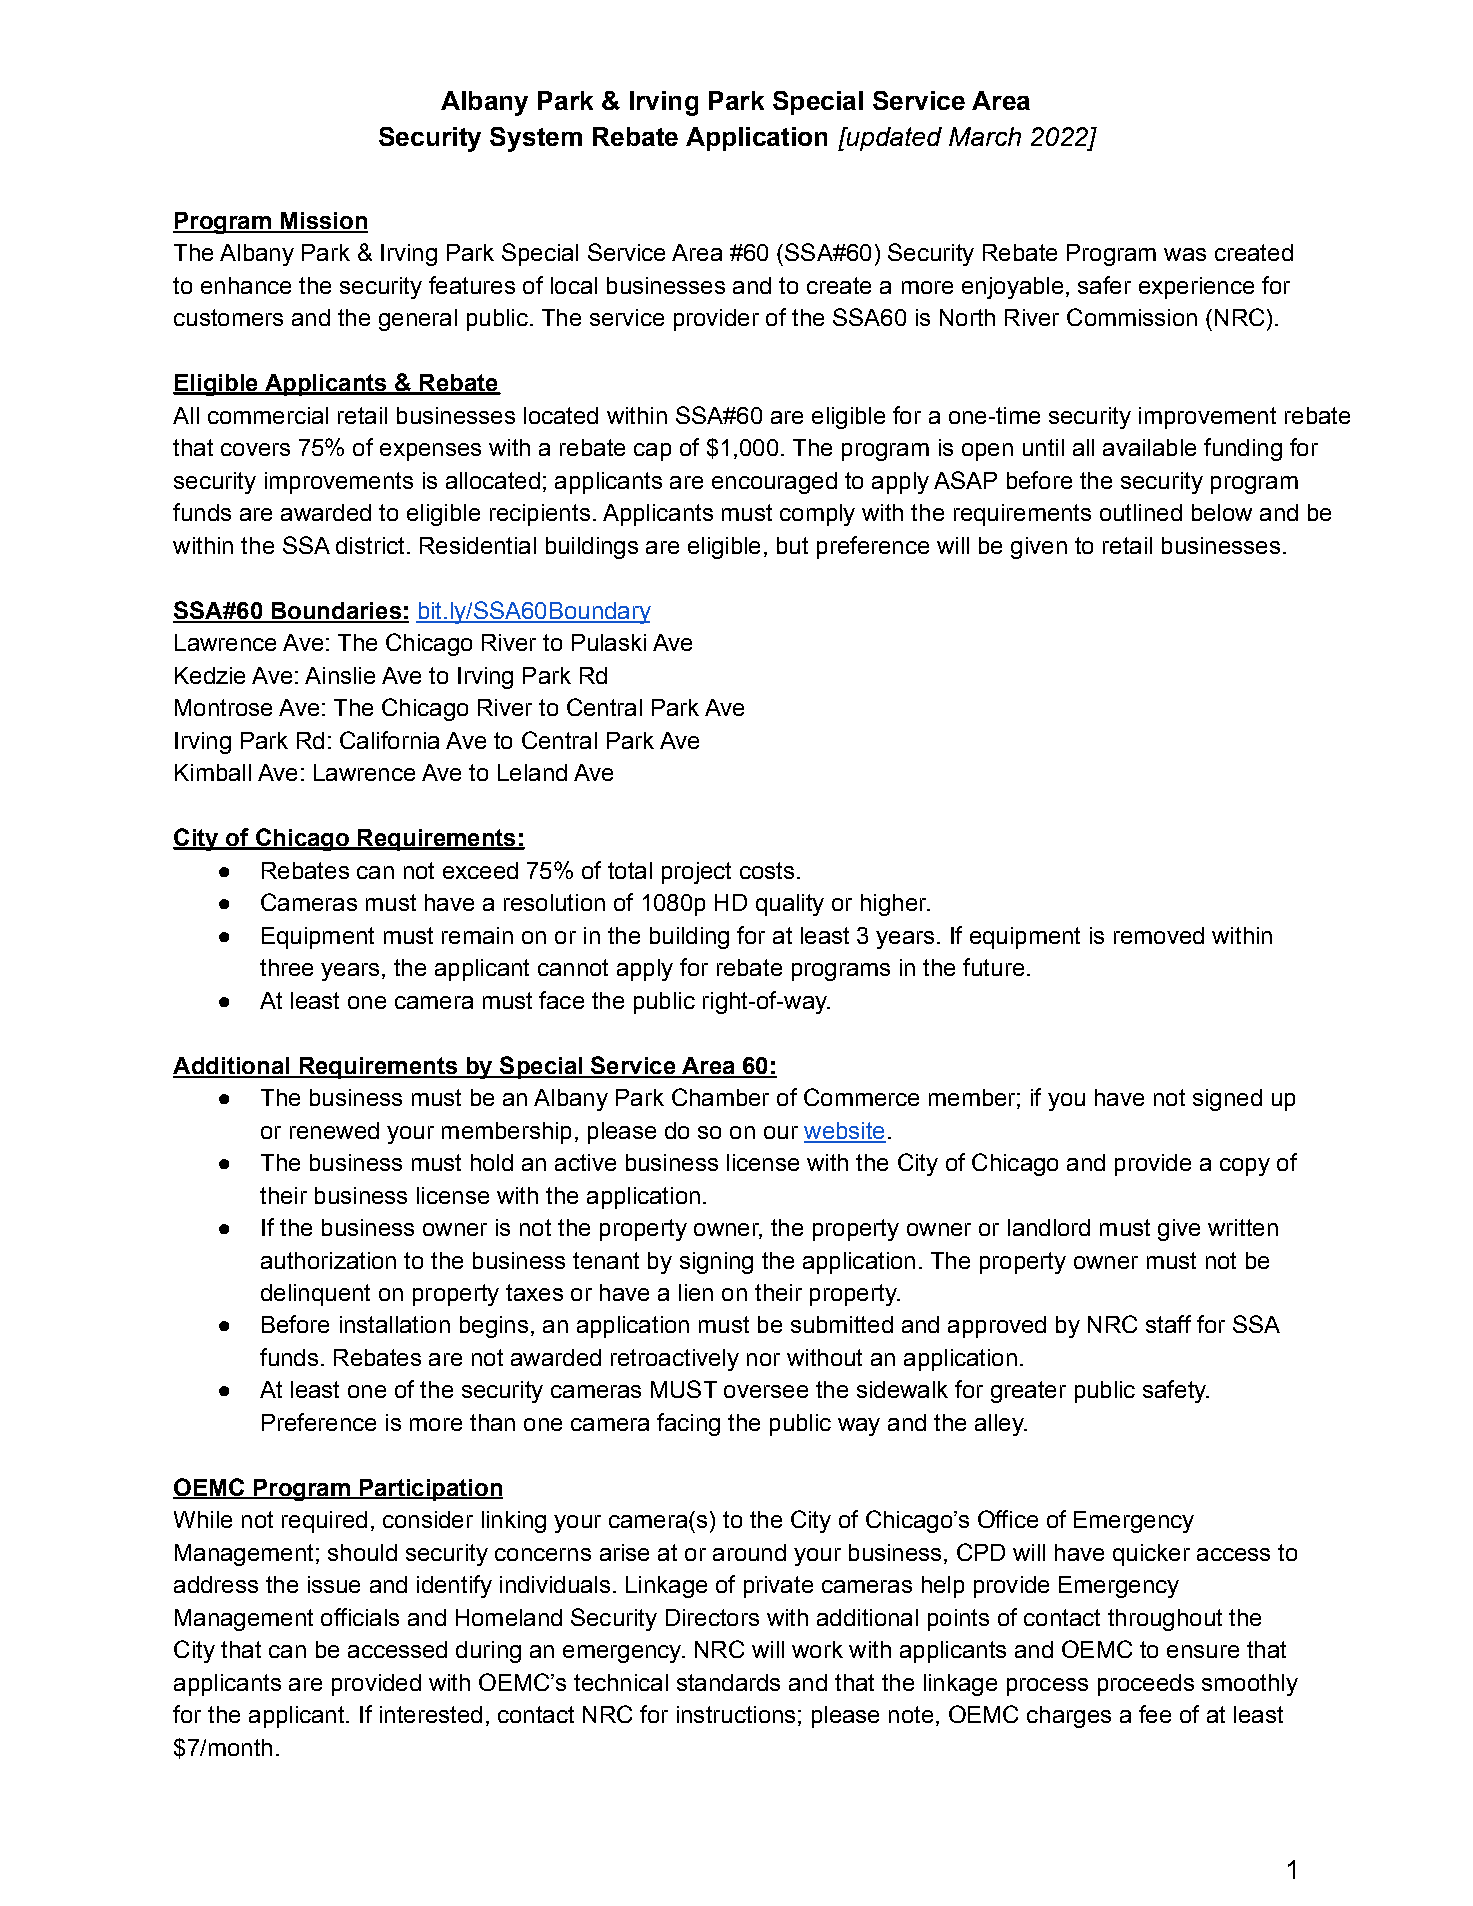 This image has width=1473, height=1906. I want to click on standards, so click(728, 1682).
